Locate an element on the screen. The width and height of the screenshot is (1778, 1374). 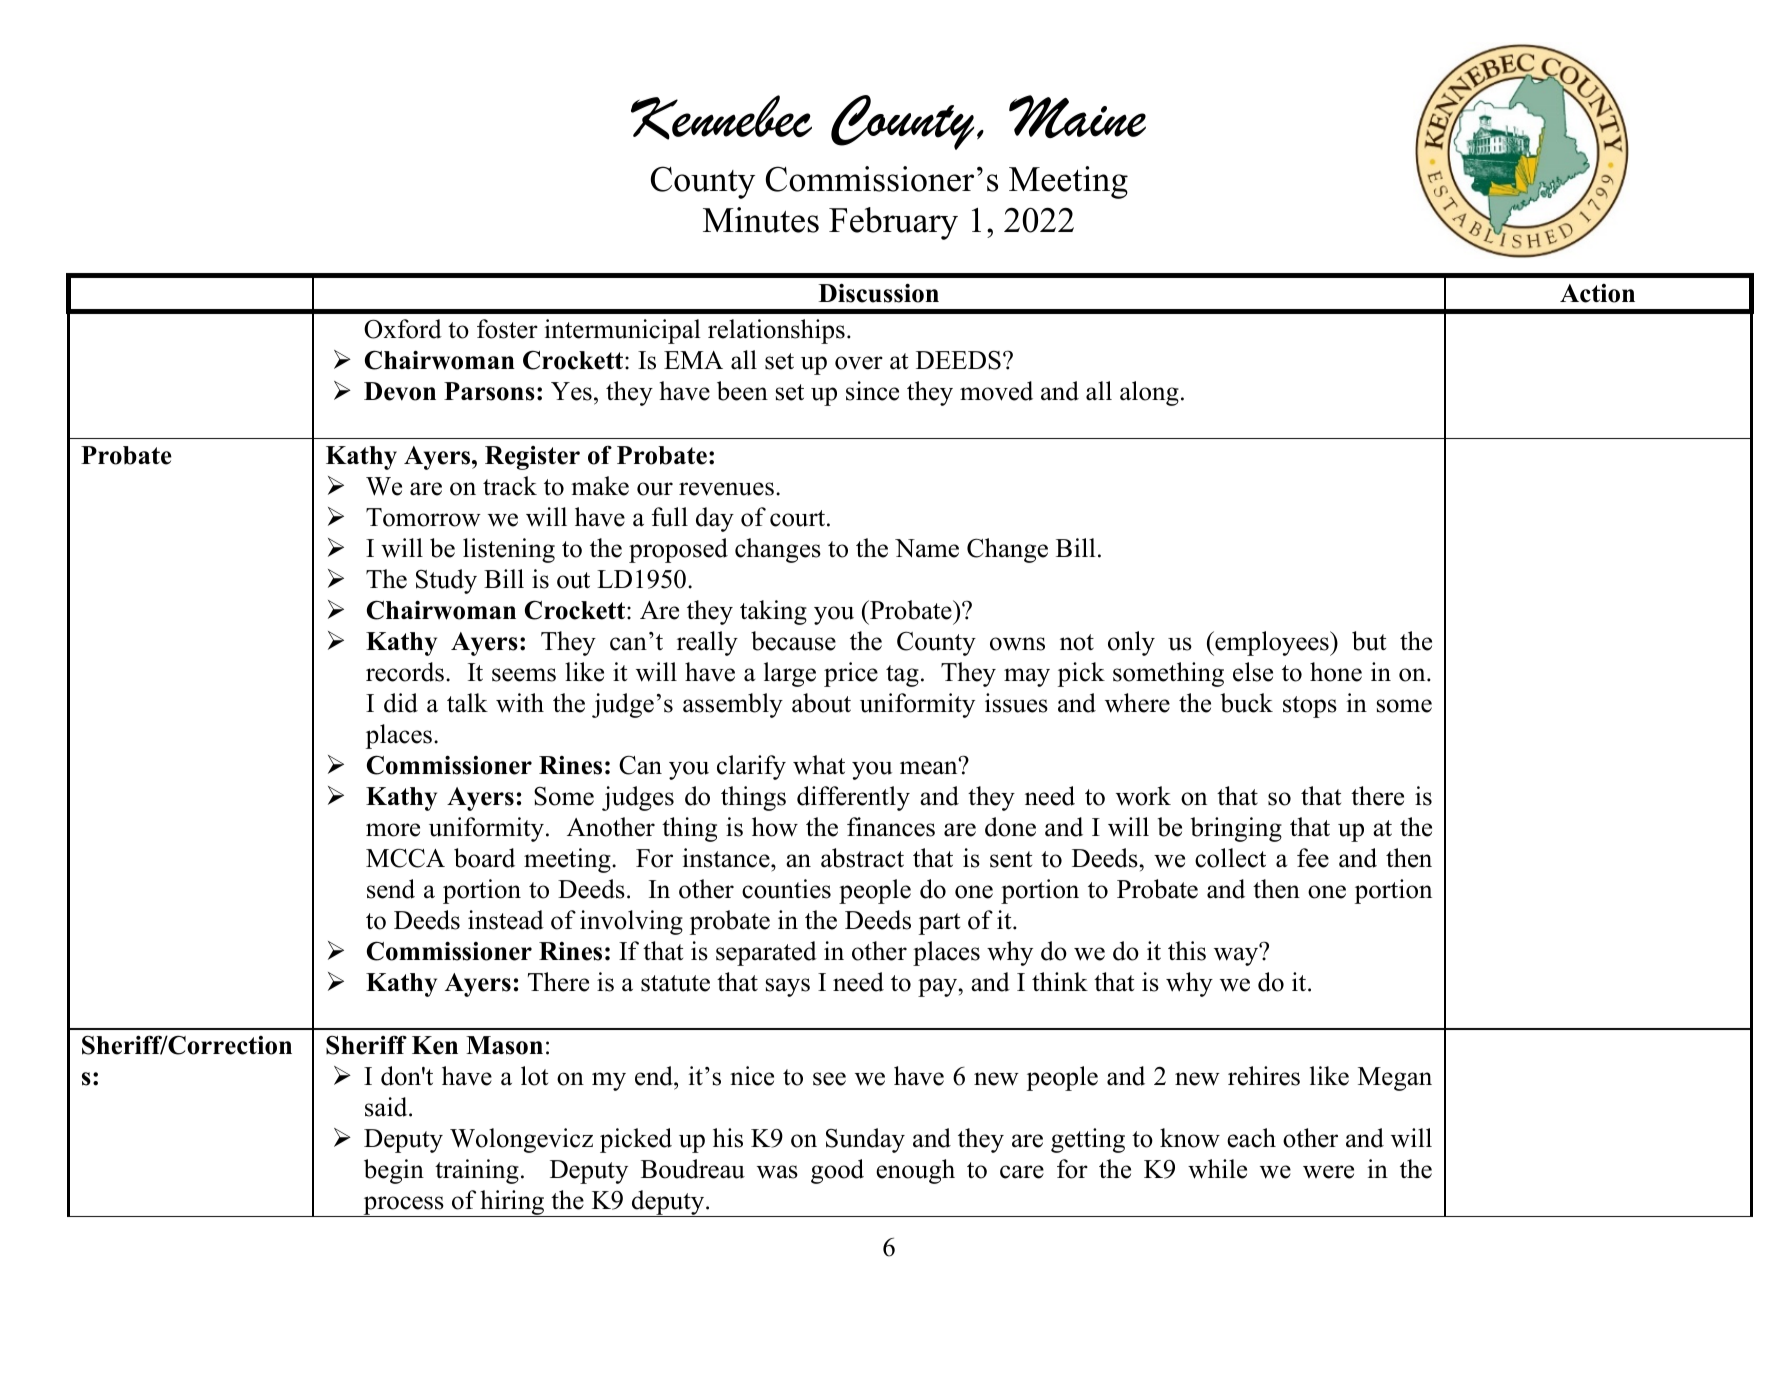
Minutes is located at coordinates (761, 220).
